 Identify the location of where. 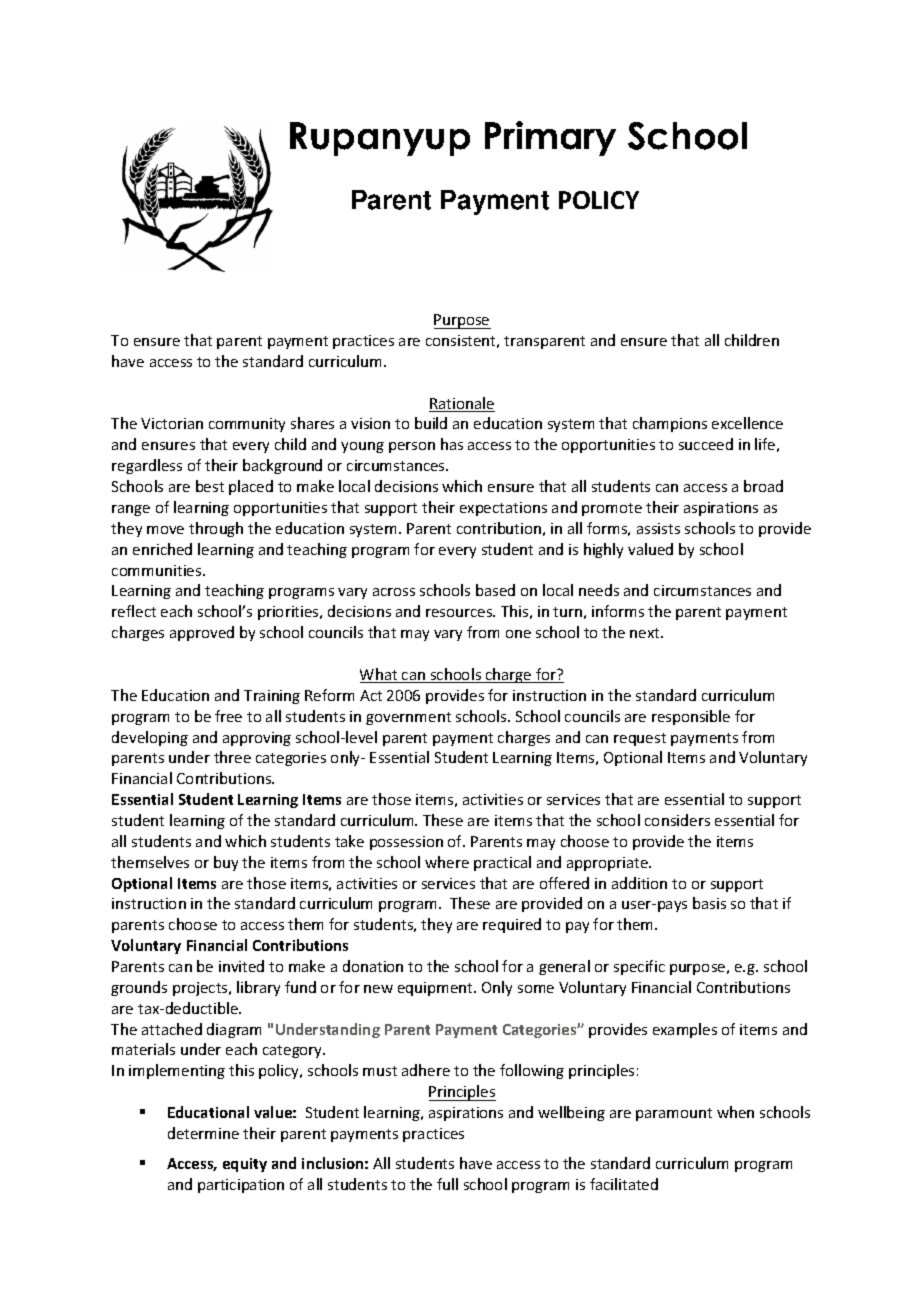
(447, 862).
